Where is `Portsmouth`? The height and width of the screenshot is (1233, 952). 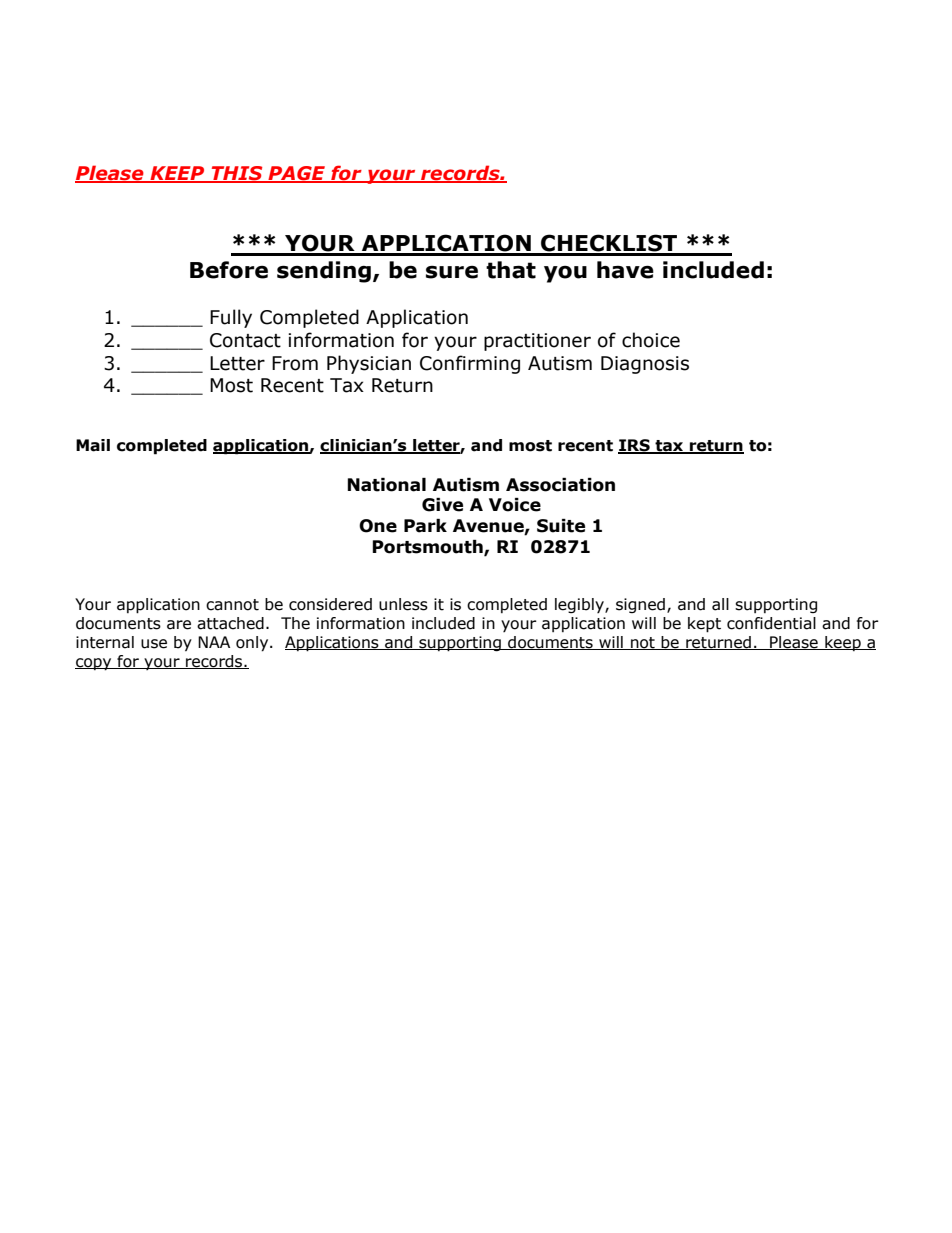 Portsmouth is located at coordinates (428, 548).
